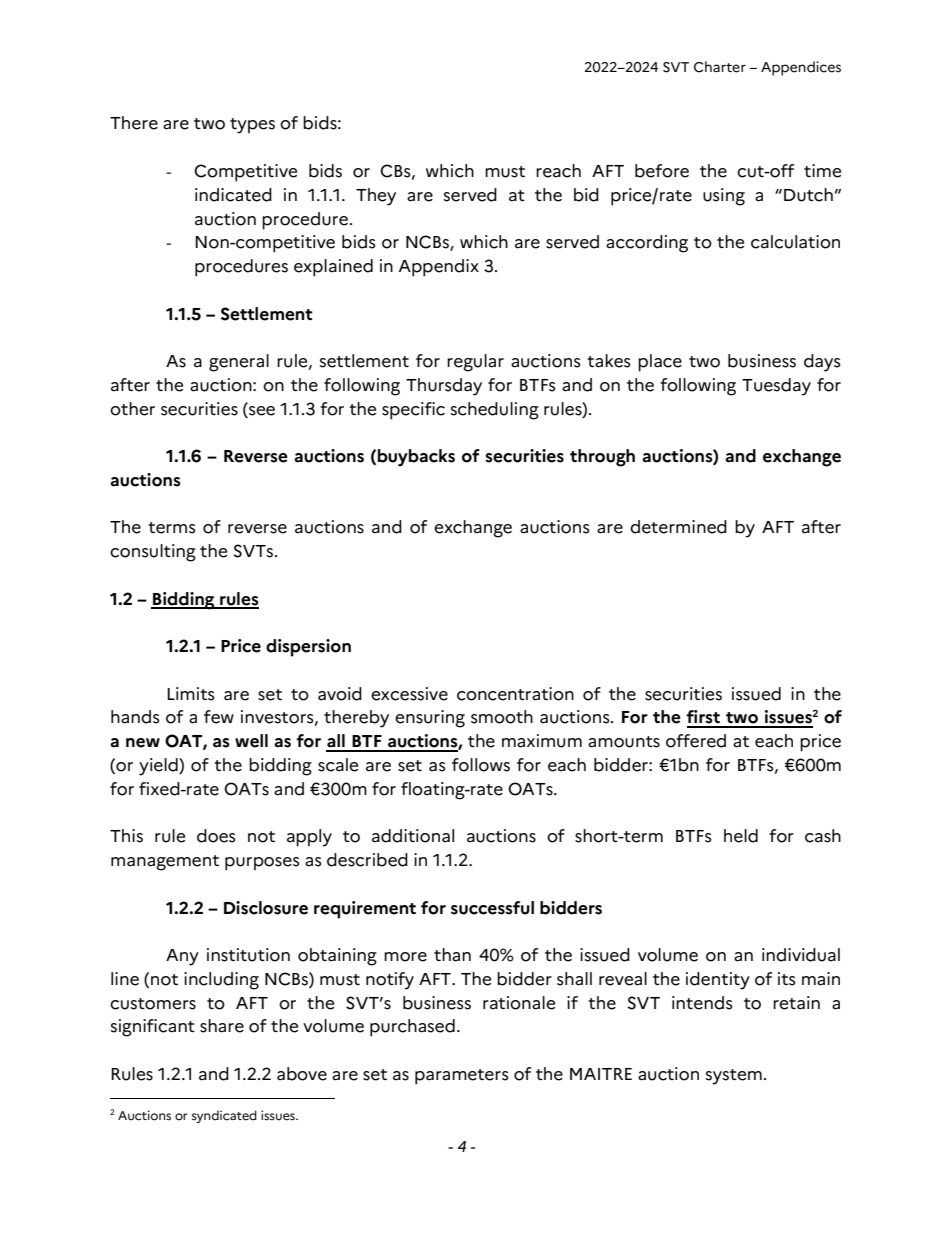 This document has width=952, height=1233. Describe the element at coordinates (153, 553) in the document. I see `consulting` at that location.
